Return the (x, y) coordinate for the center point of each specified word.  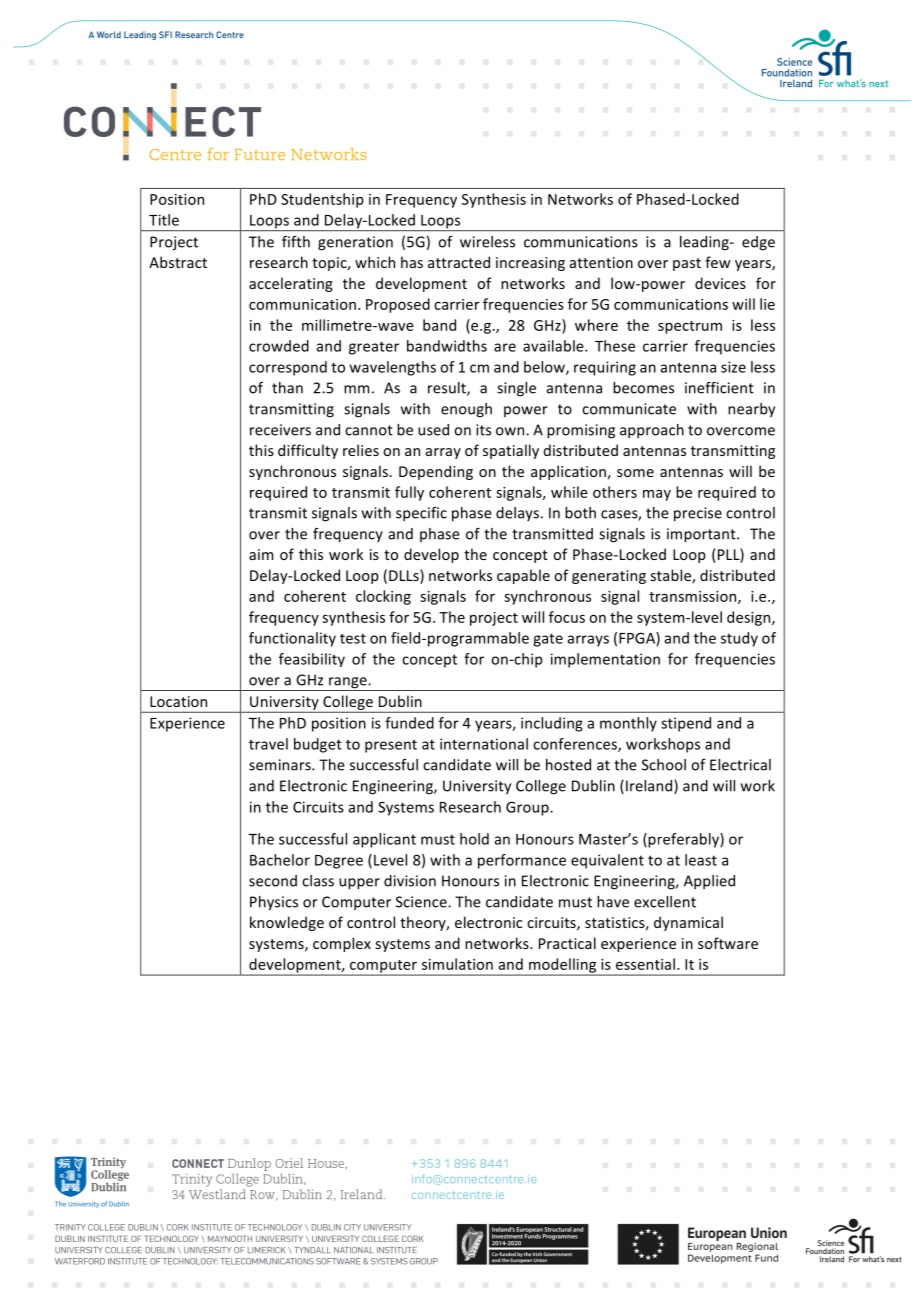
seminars (281, 765)
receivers (280, 430)
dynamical (688, 923)
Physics (274, 903)
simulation (457, 964)
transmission (694, 597)
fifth (296, 242)
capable (523, 576)
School (664, 765)
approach (652, 431)
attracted (459, 262)
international (484, 744)
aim (261, 554)
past (687, 264)
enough (466, 410)
